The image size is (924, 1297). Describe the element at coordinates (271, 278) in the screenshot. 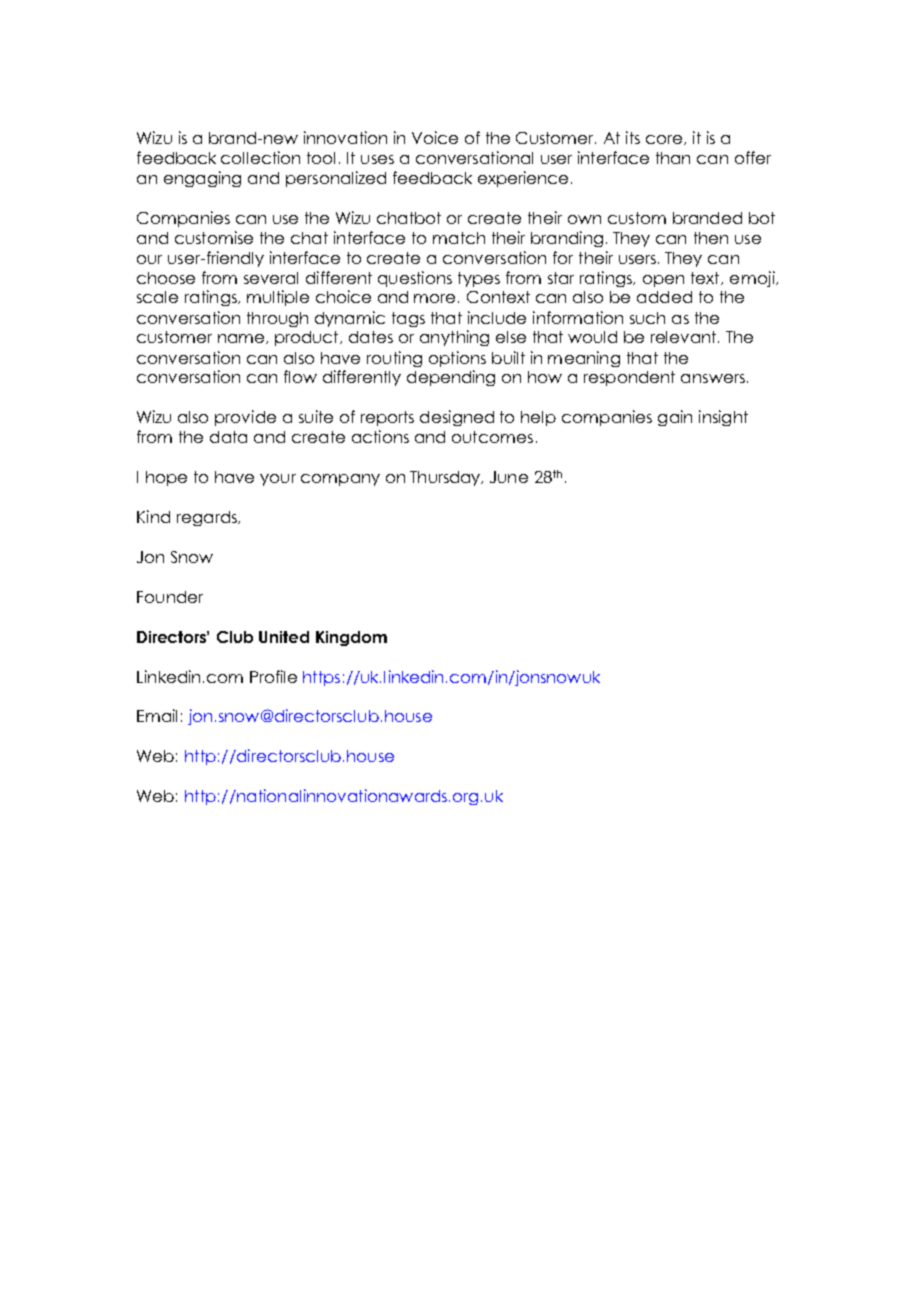

I see `several` at that location.
